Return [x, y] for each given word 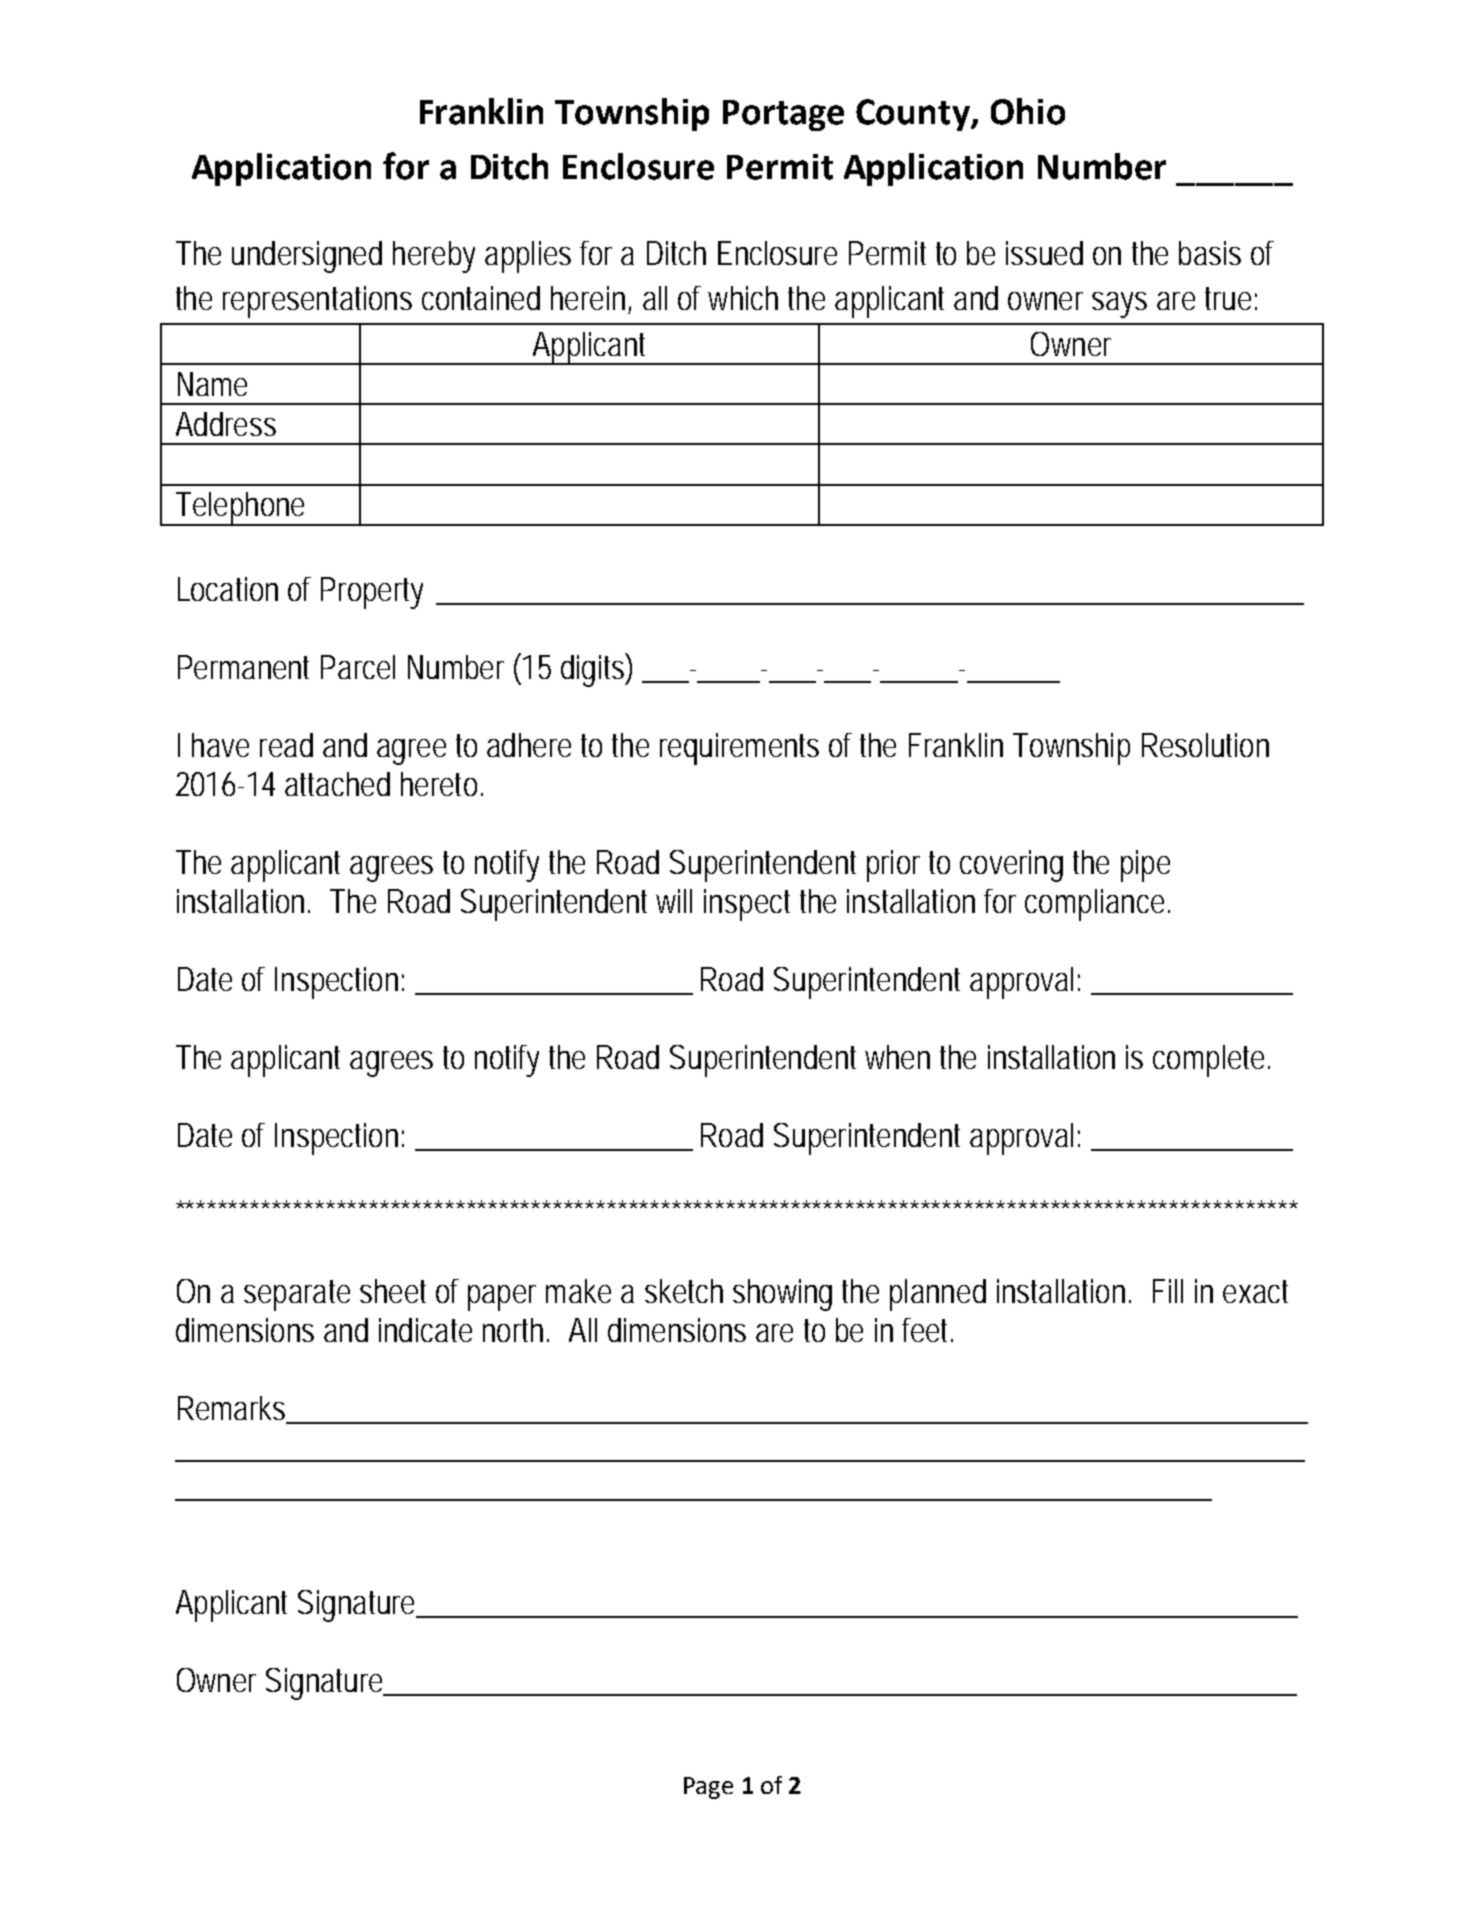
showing [782, 1295]
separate [297, 1295]
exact [1255, 1291]
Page [708, 1788]
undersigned [307, 257]
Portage [783, 115]
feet [927, 1330]
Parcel [358, 667]
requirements [739, 749]
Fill [1168, 1291]
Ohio [1028, 111]
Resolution [1205, 745]
